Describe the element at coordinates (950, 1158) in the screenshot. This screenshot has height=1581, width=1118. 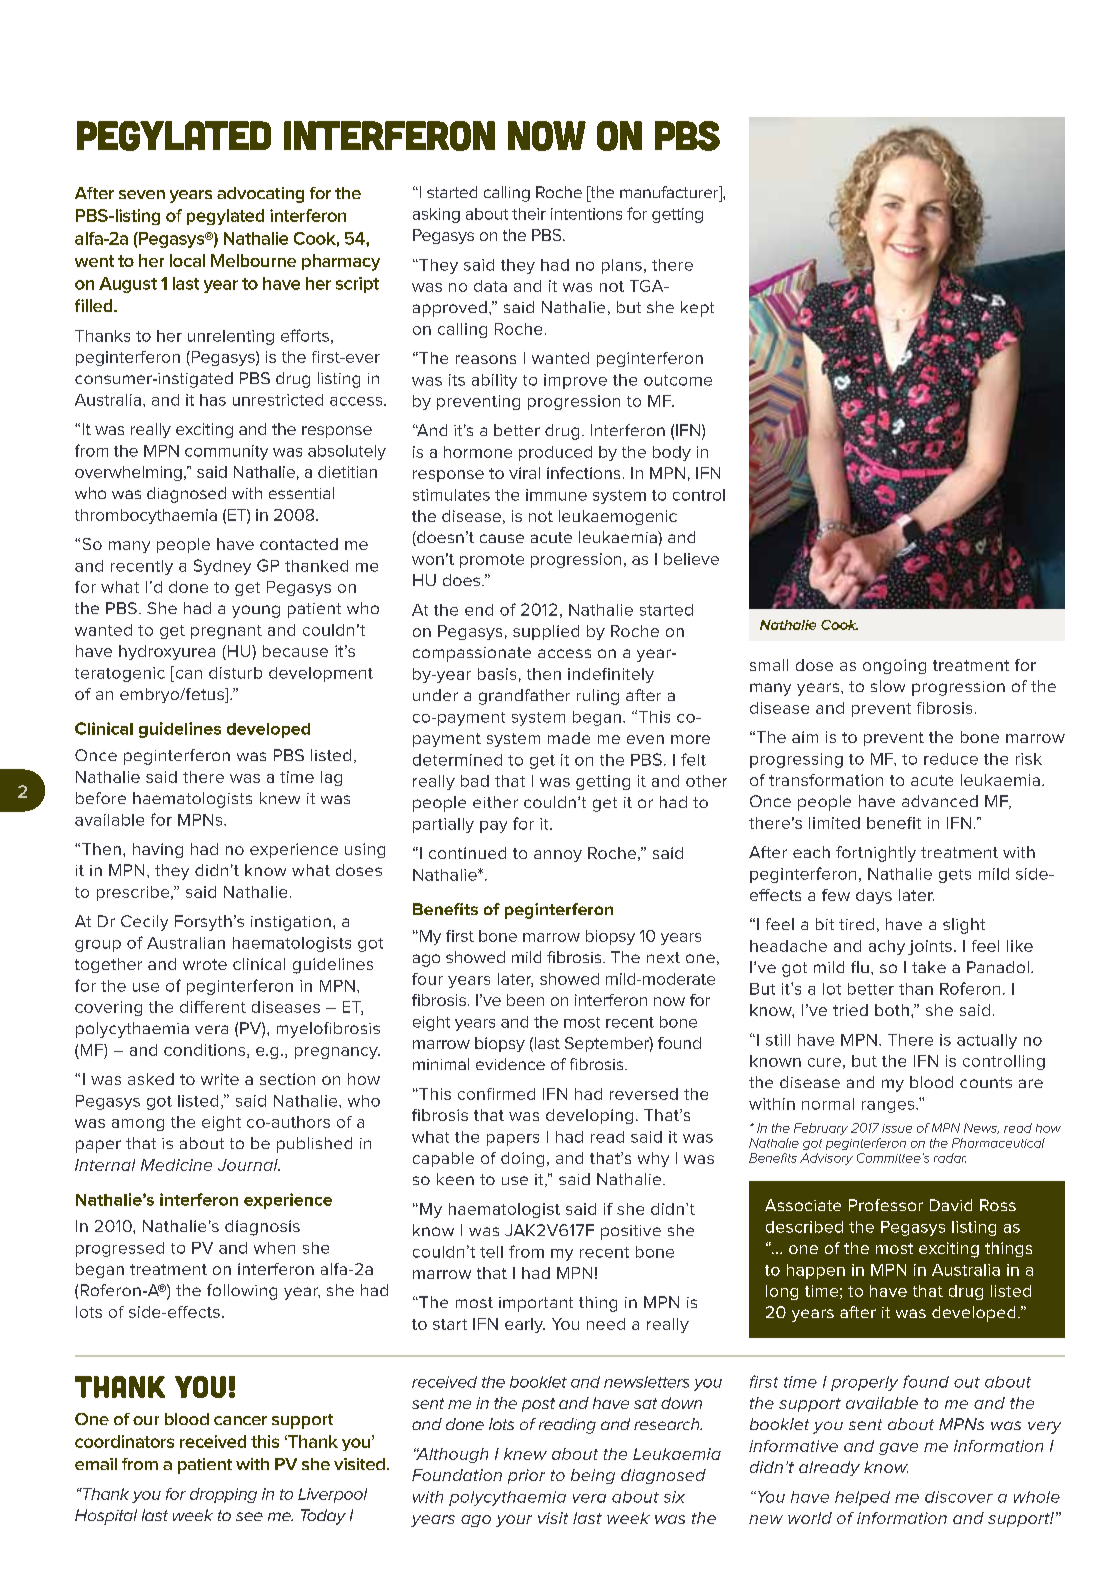
I see `radar` at that location.
